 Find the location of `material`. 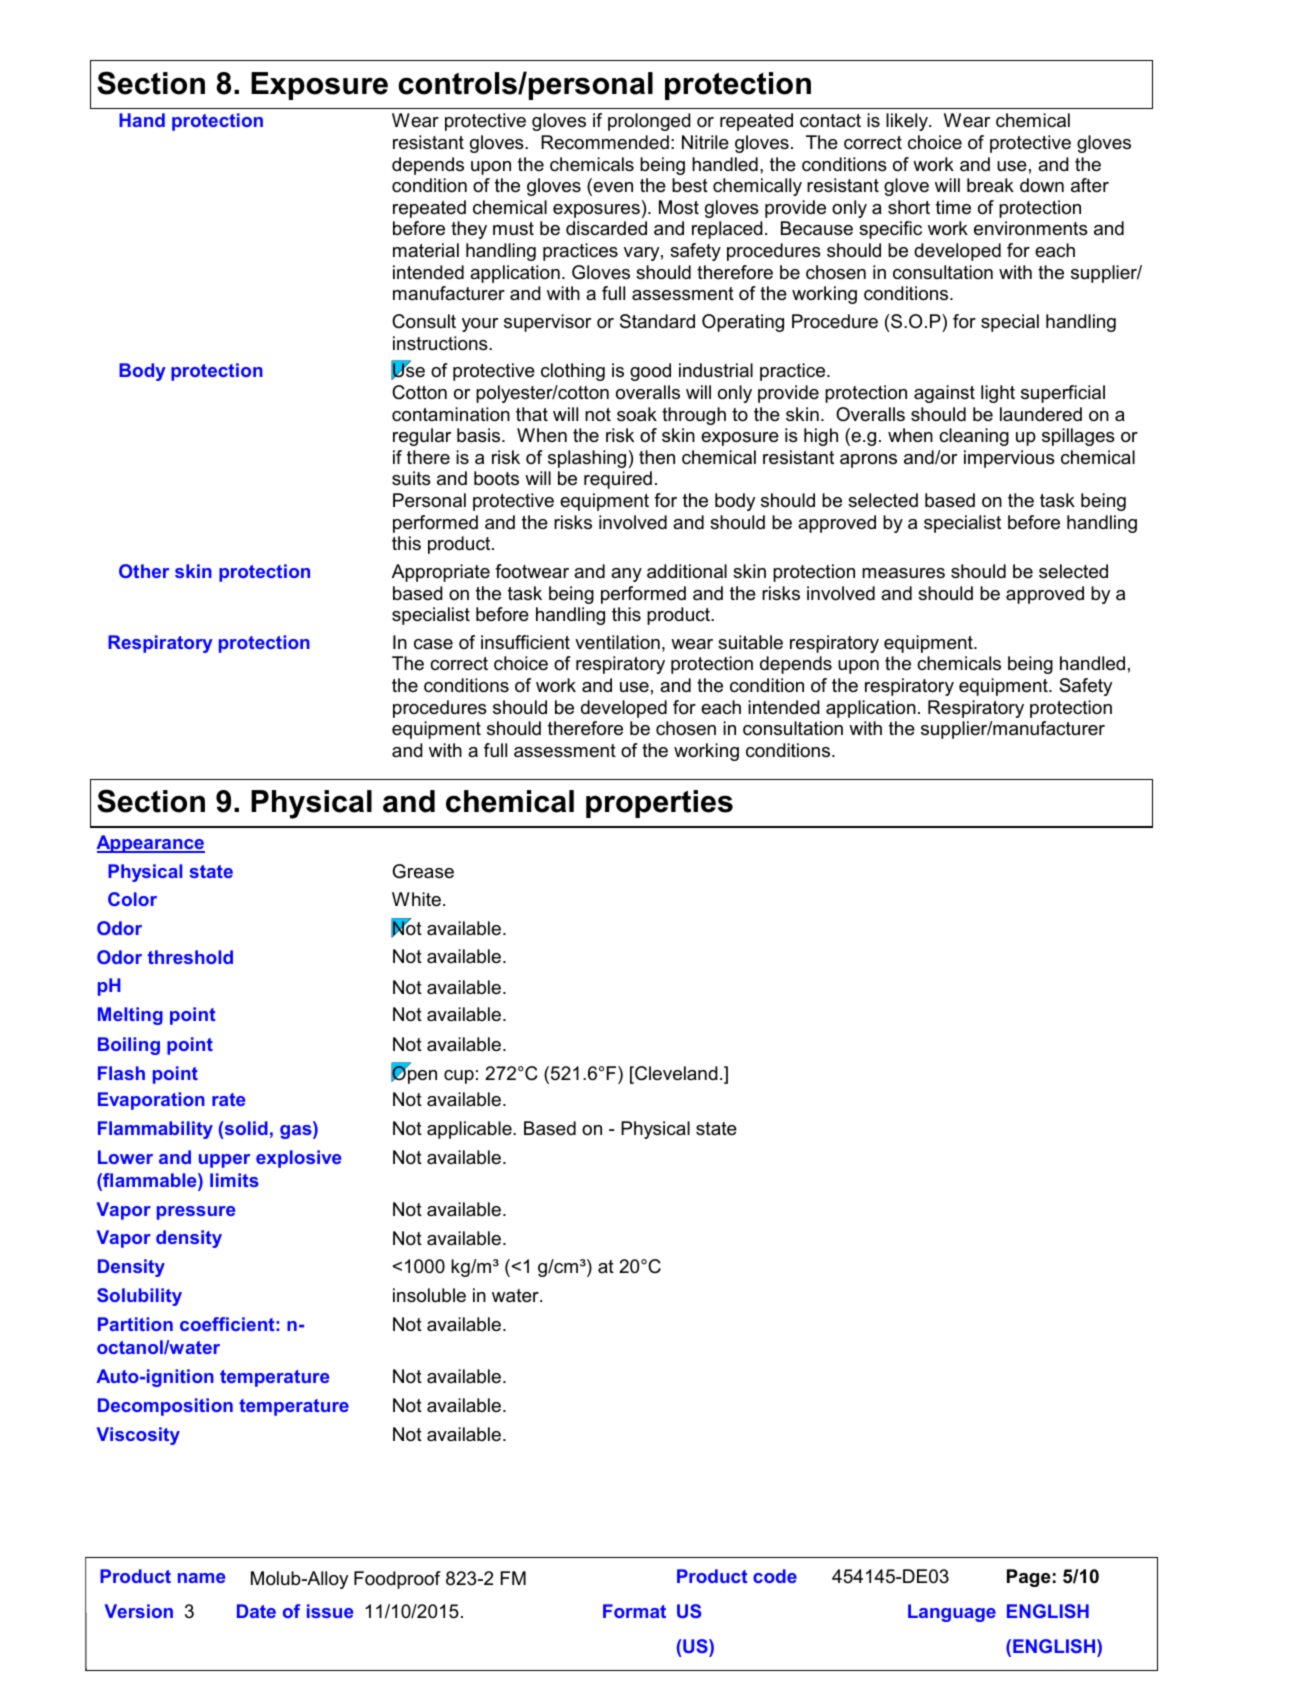

material is located at coordinates (426, 250).
